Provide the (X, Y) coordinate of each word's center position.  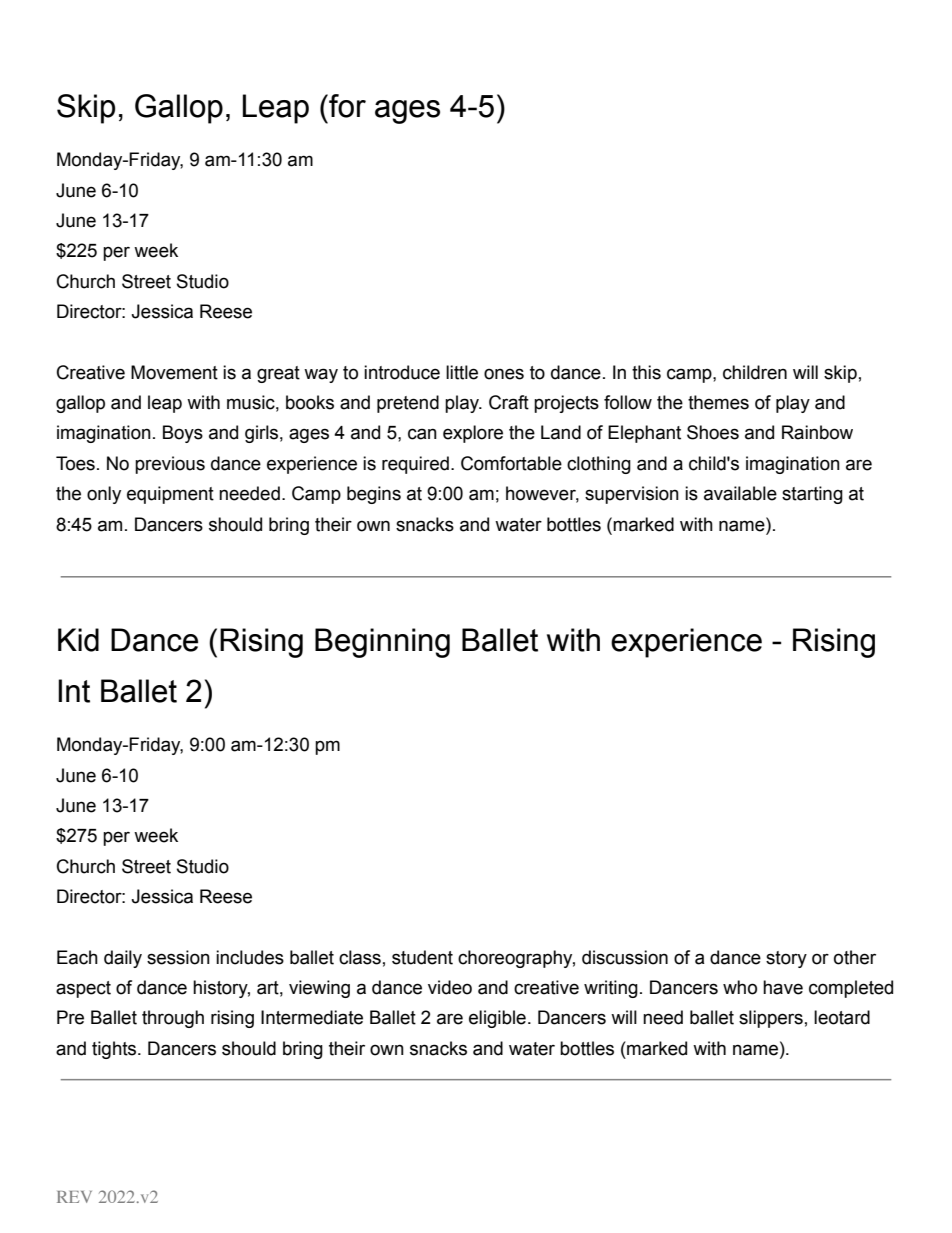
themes (718, 402)
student (422, 957)
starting (812, 495)
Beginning (382, 643)
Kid (78, 640)
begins (374, 495)
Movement (174, 372)
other (855, 957)
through (173, 1019)
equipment (170, 495)
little (462, 372)
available (740, 493)
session (178, 957)
